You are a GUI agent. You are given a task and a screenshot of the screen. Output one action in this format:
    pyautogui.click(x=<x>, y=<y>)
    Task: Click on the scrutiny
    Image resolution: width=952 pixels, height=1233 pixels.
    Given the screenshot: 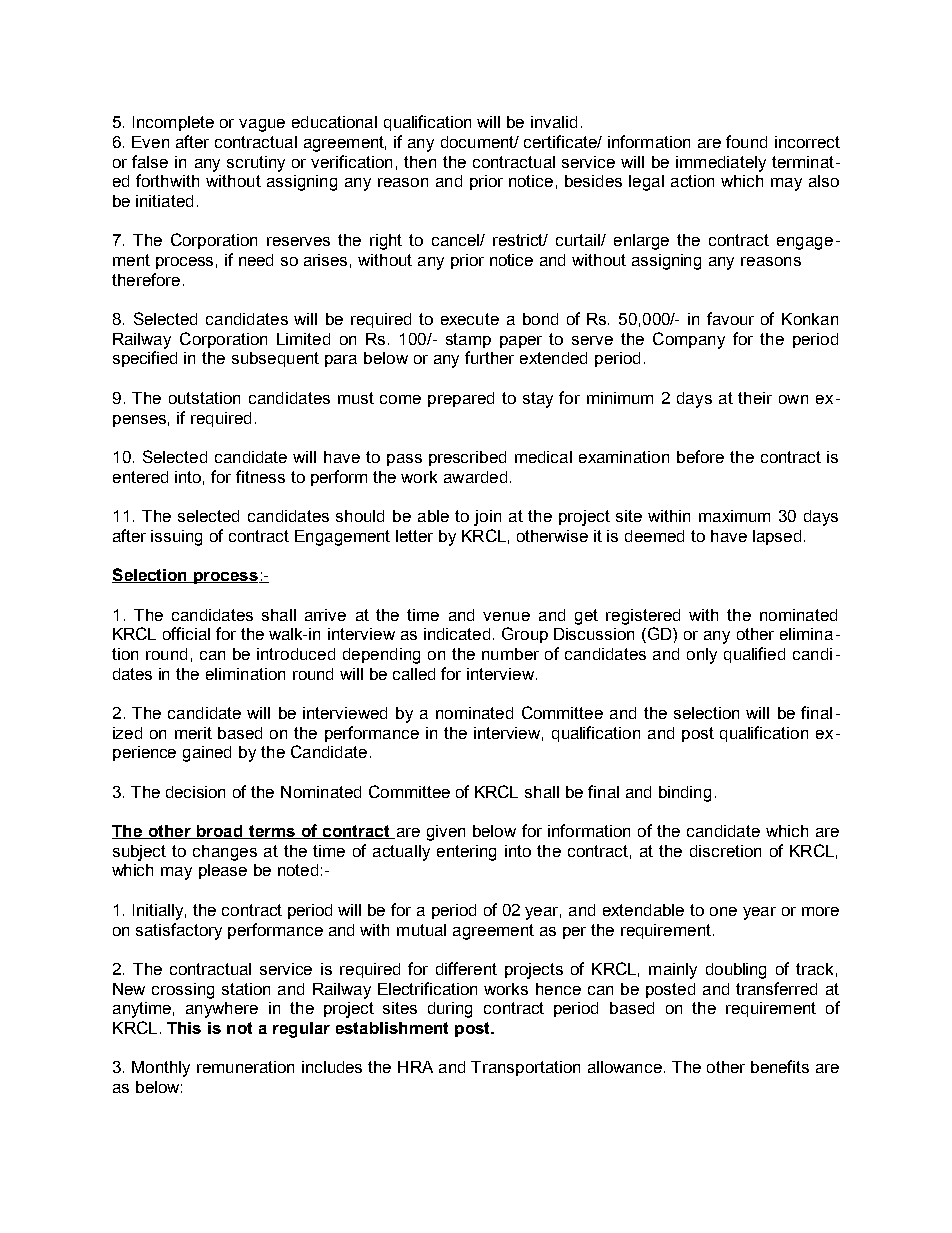 What is the action you would take?
    pyautogui.click(x=256, y=164)
